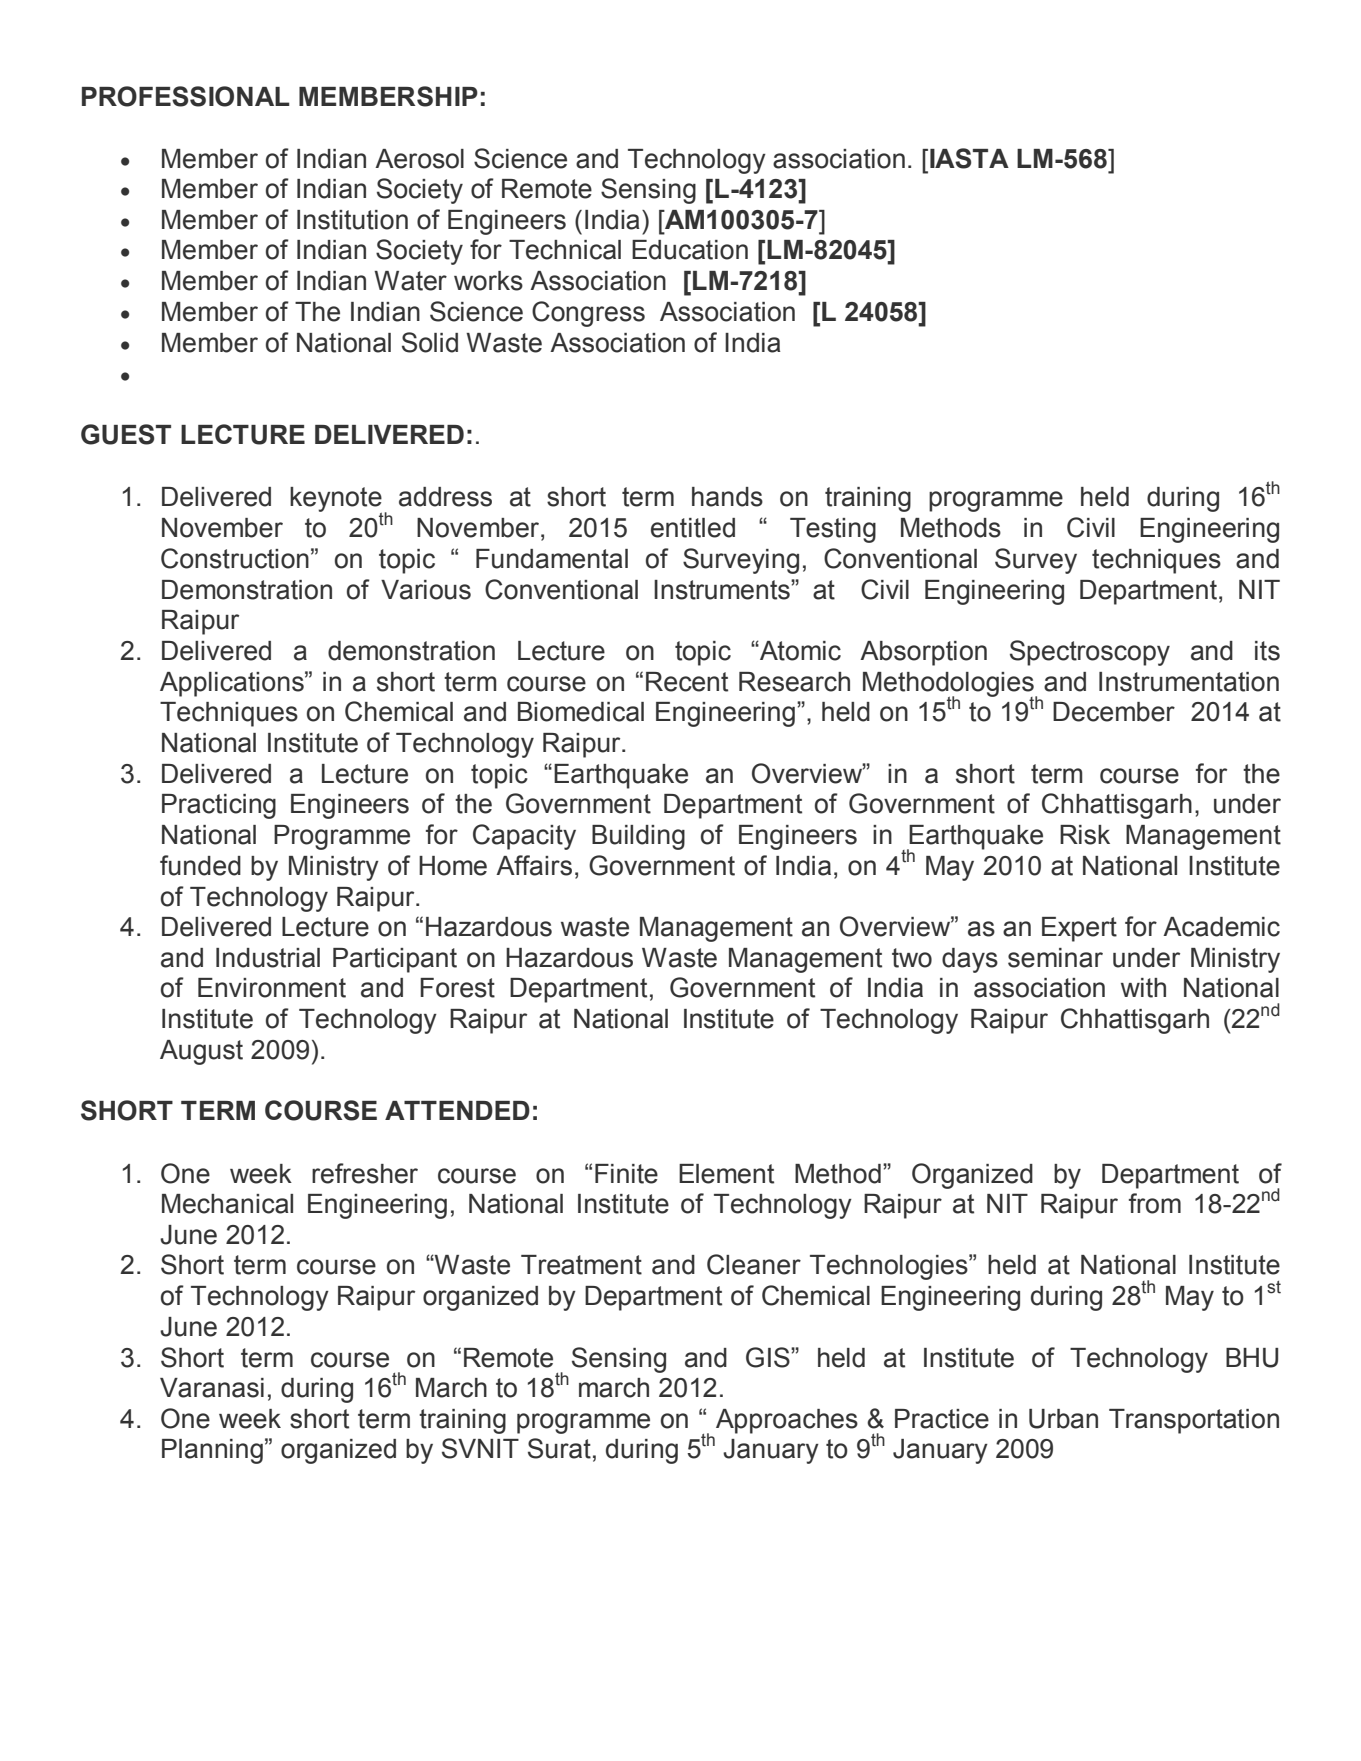 The image size is (1361, 1761). Describe the element at coordinates (565, 250) in the page. I see `Technical` at that location.
